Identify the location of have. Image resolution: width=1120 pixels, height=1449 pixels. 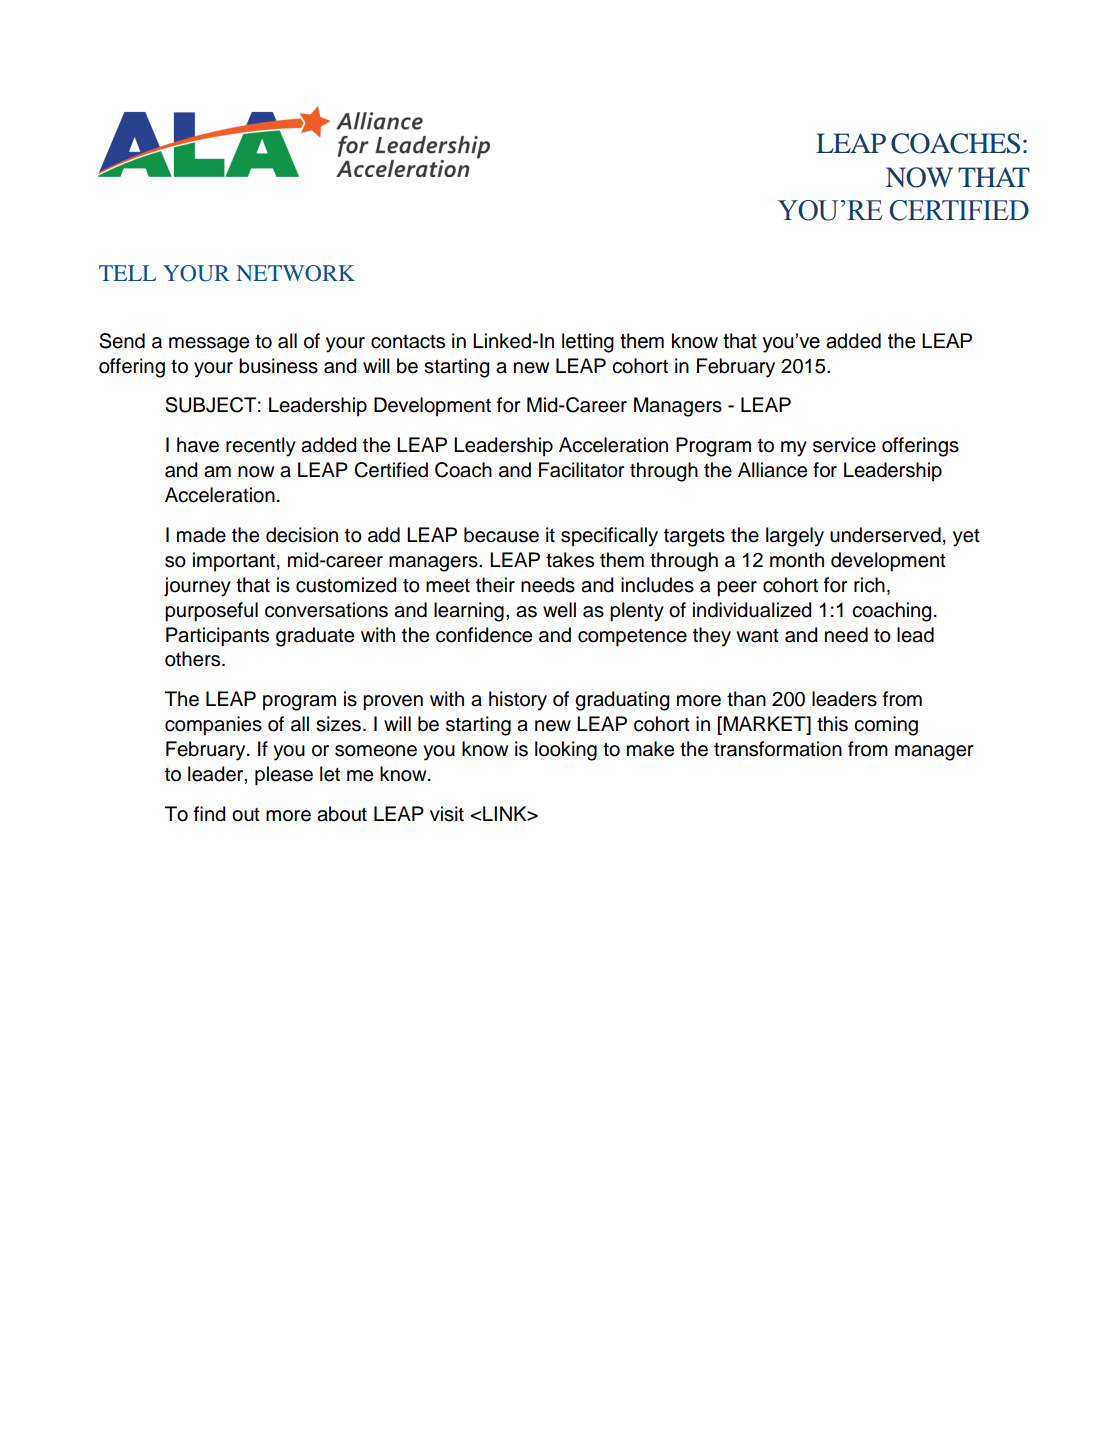
(198, 445).
